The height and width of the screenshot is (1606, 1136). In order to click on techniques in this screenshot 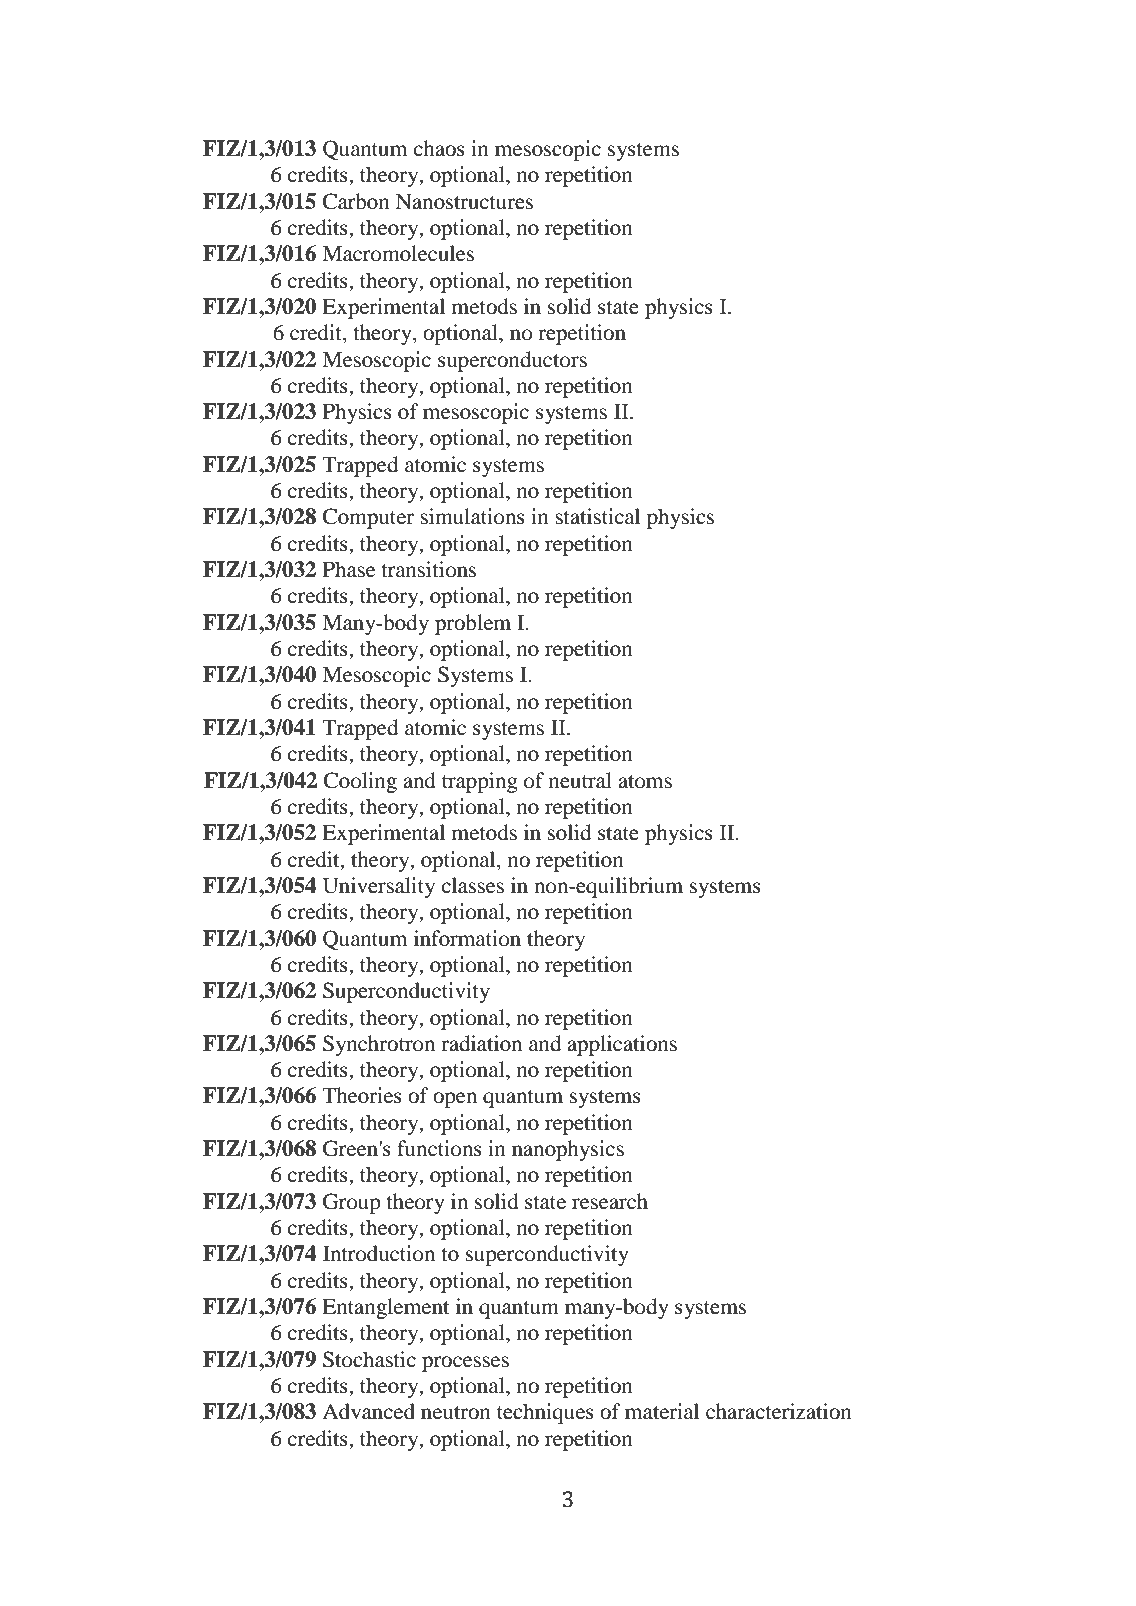, I will do `click(545, 1413)`.
